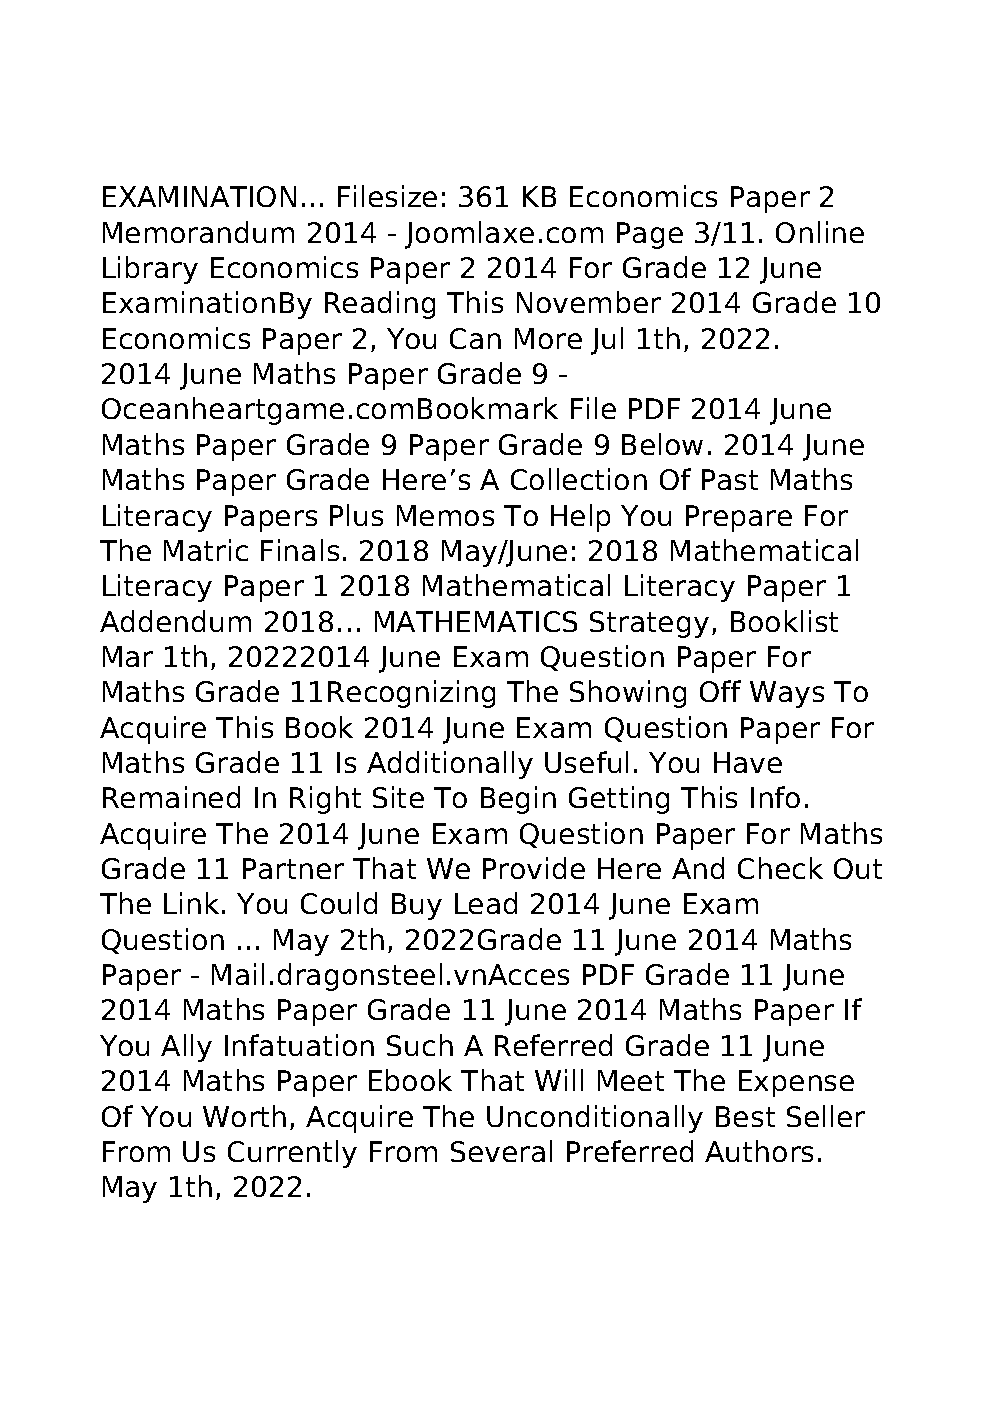  Describe the element at coordinates (579, 479) in the image. I see `Collection` at that location.
